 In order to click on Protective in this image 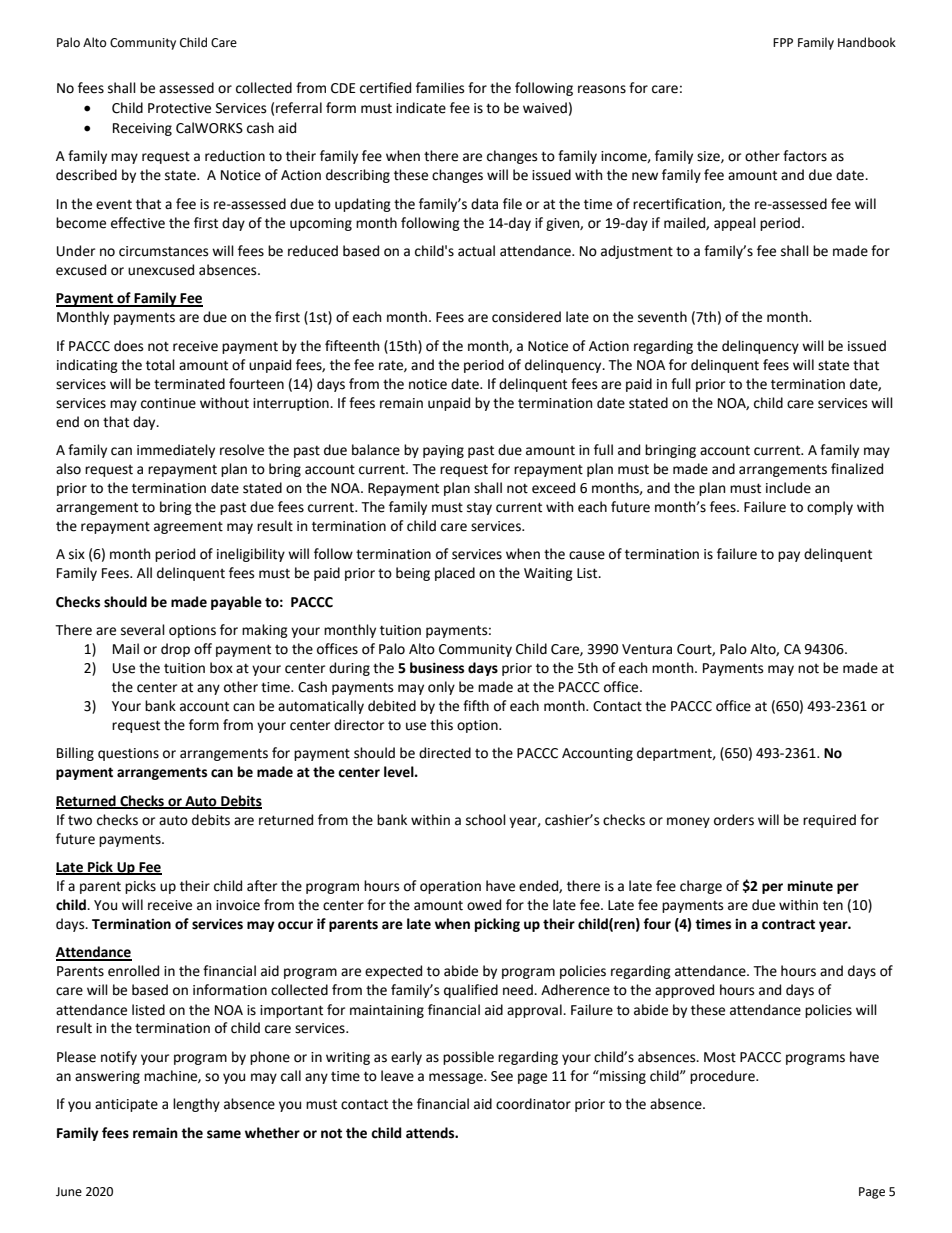, I will do `click(179, 108)`.
